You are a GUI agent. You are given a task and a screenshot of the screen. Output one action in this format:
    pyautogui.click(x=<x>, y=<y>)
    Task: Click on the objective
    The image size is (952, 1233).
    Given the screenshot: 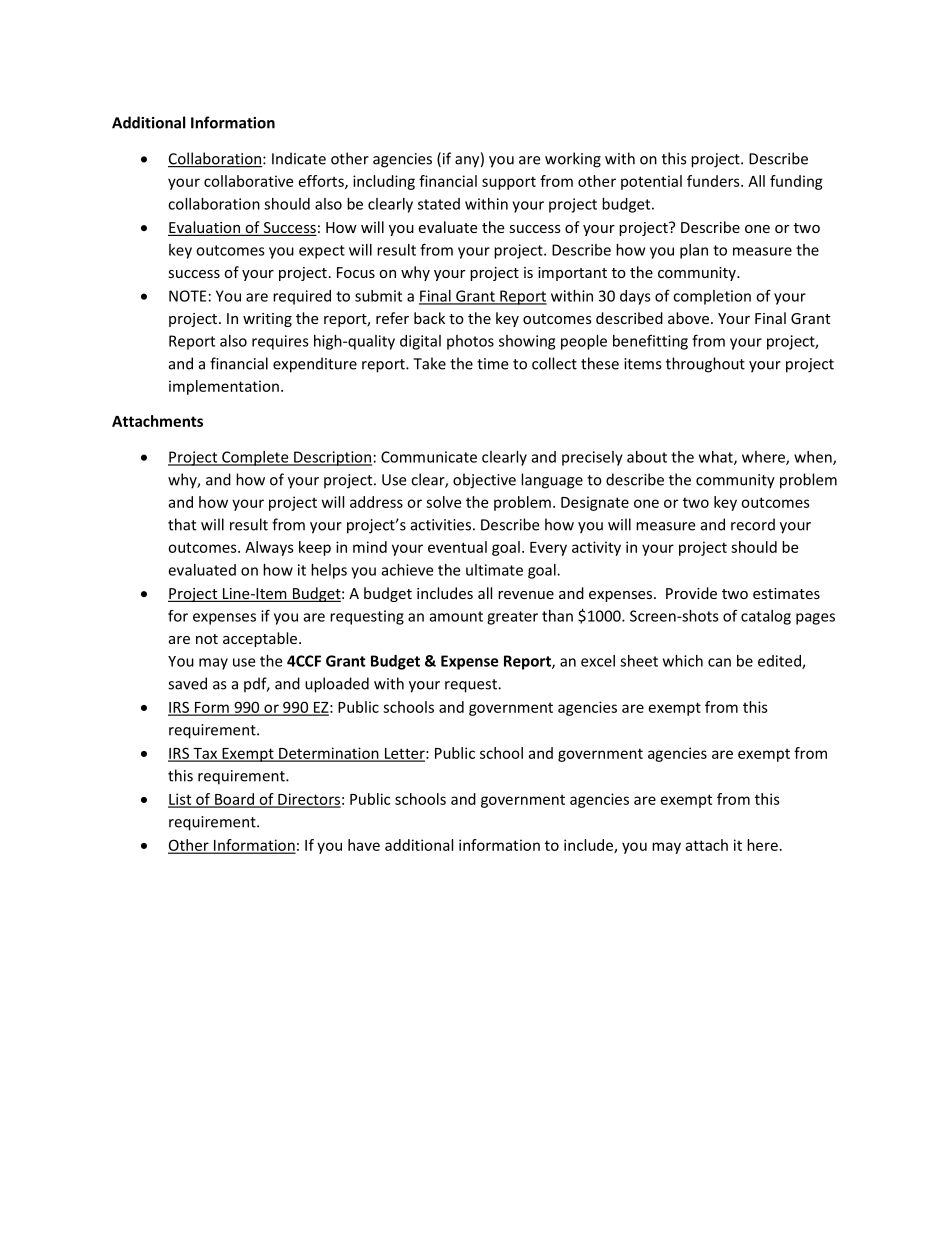 What is the action you would take?
    pyautogui.click(x=484, y=481)
